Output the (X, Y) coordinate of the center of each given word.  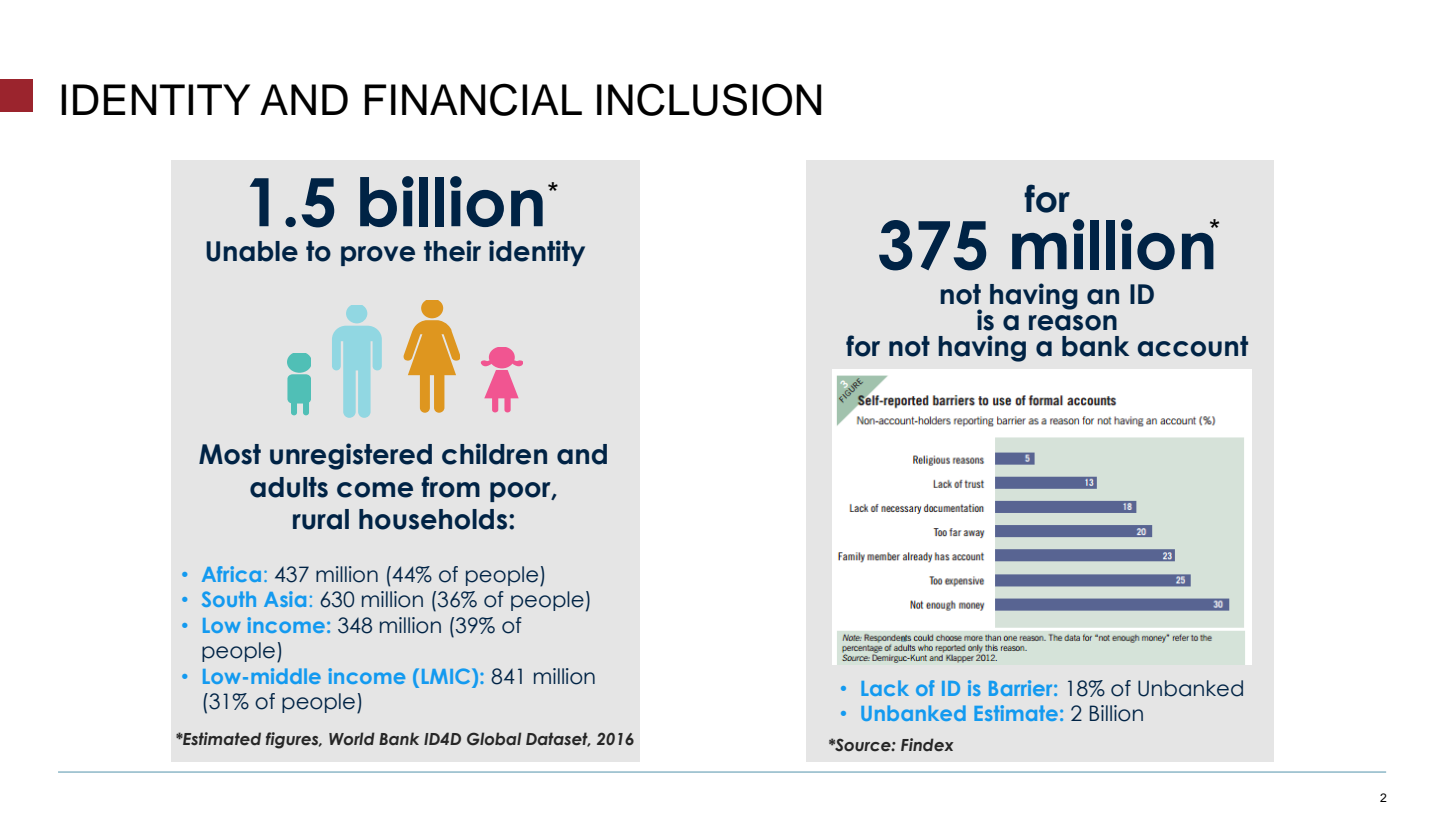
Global (494, 739)
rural (321, 519)
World (352, 738)
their (452, 251)
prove (378, 256)
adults (289, 487)
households (433, 519)
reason (1073, 323)
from (450, 487)
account (1192, 346)
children (494, 454)
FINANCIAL (473, 99)
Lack (885, 688)
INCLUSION (709, 99)
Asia (285, 599)
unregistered (351, 456)
